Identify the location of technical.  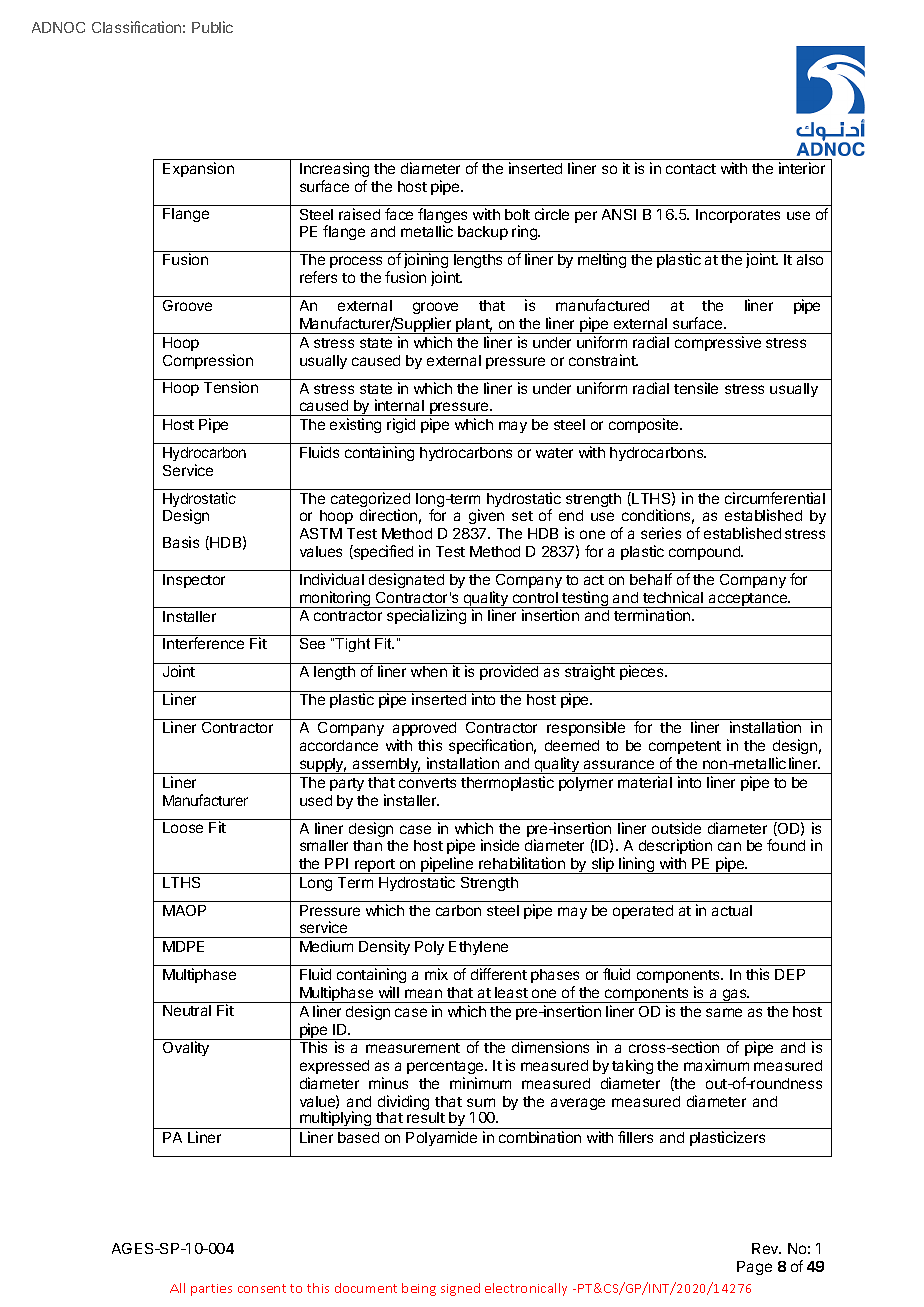
(673, 597).
